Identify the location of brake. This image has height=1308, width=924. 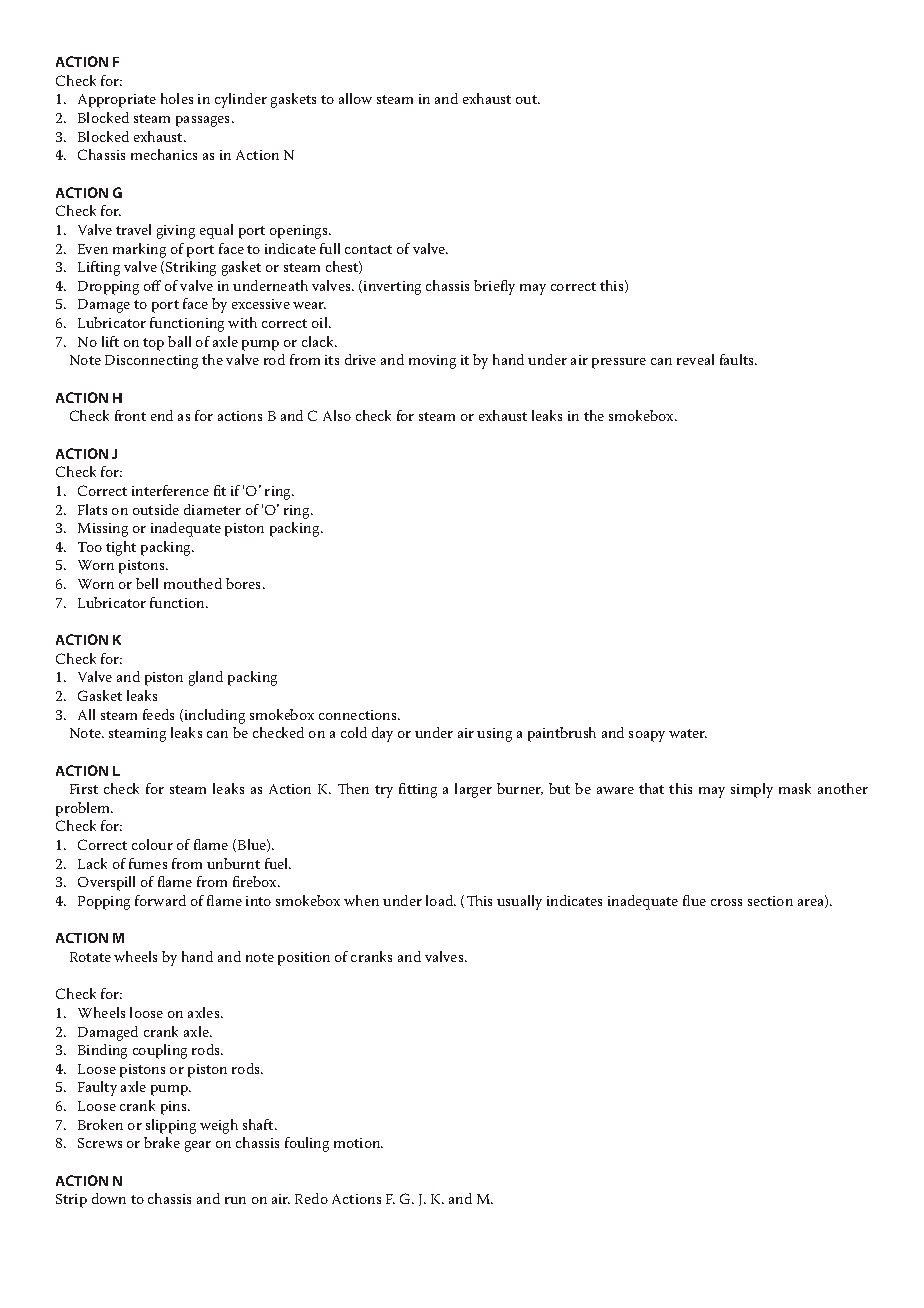
(162, 1142).
